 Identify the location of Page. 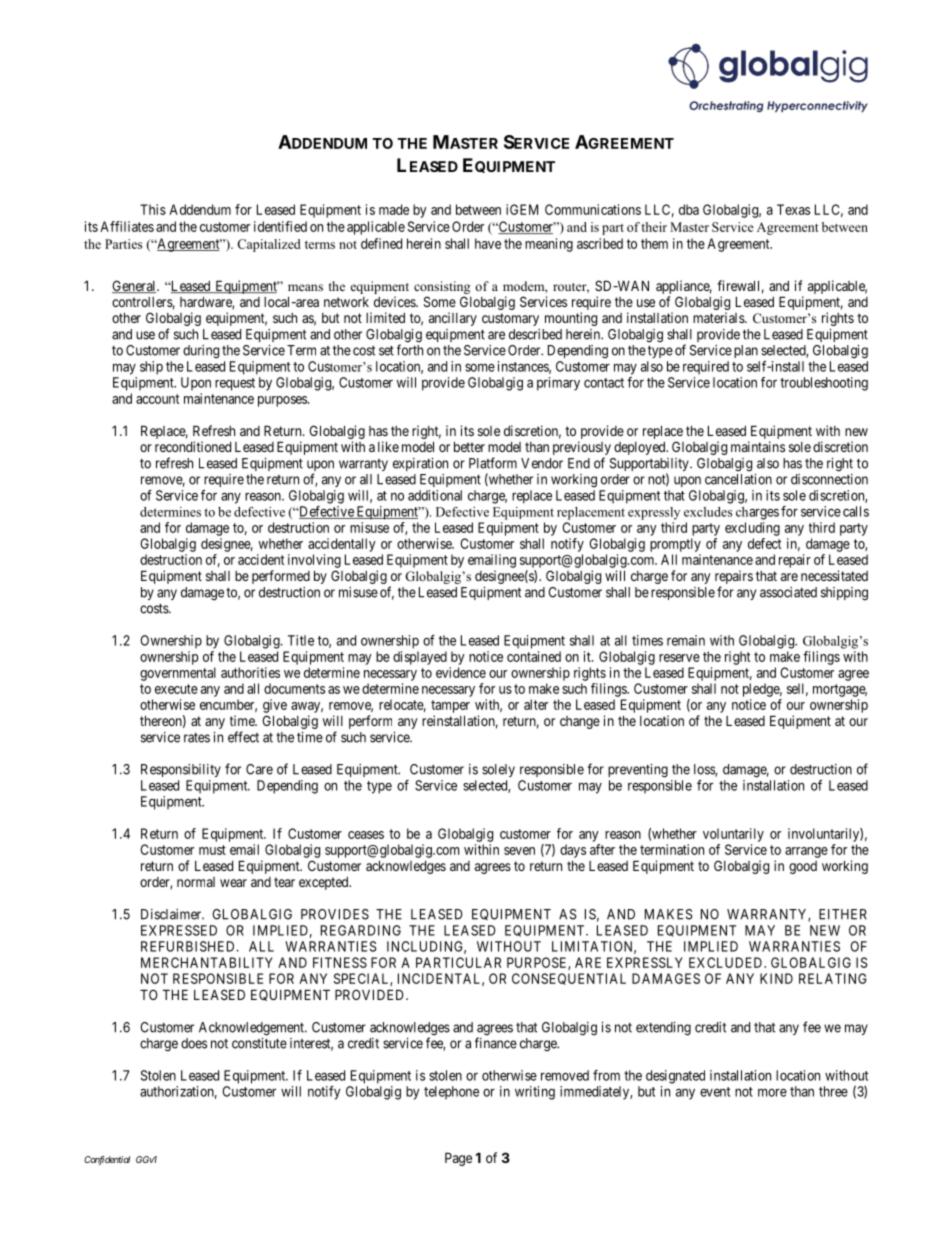
(458, 1159).
